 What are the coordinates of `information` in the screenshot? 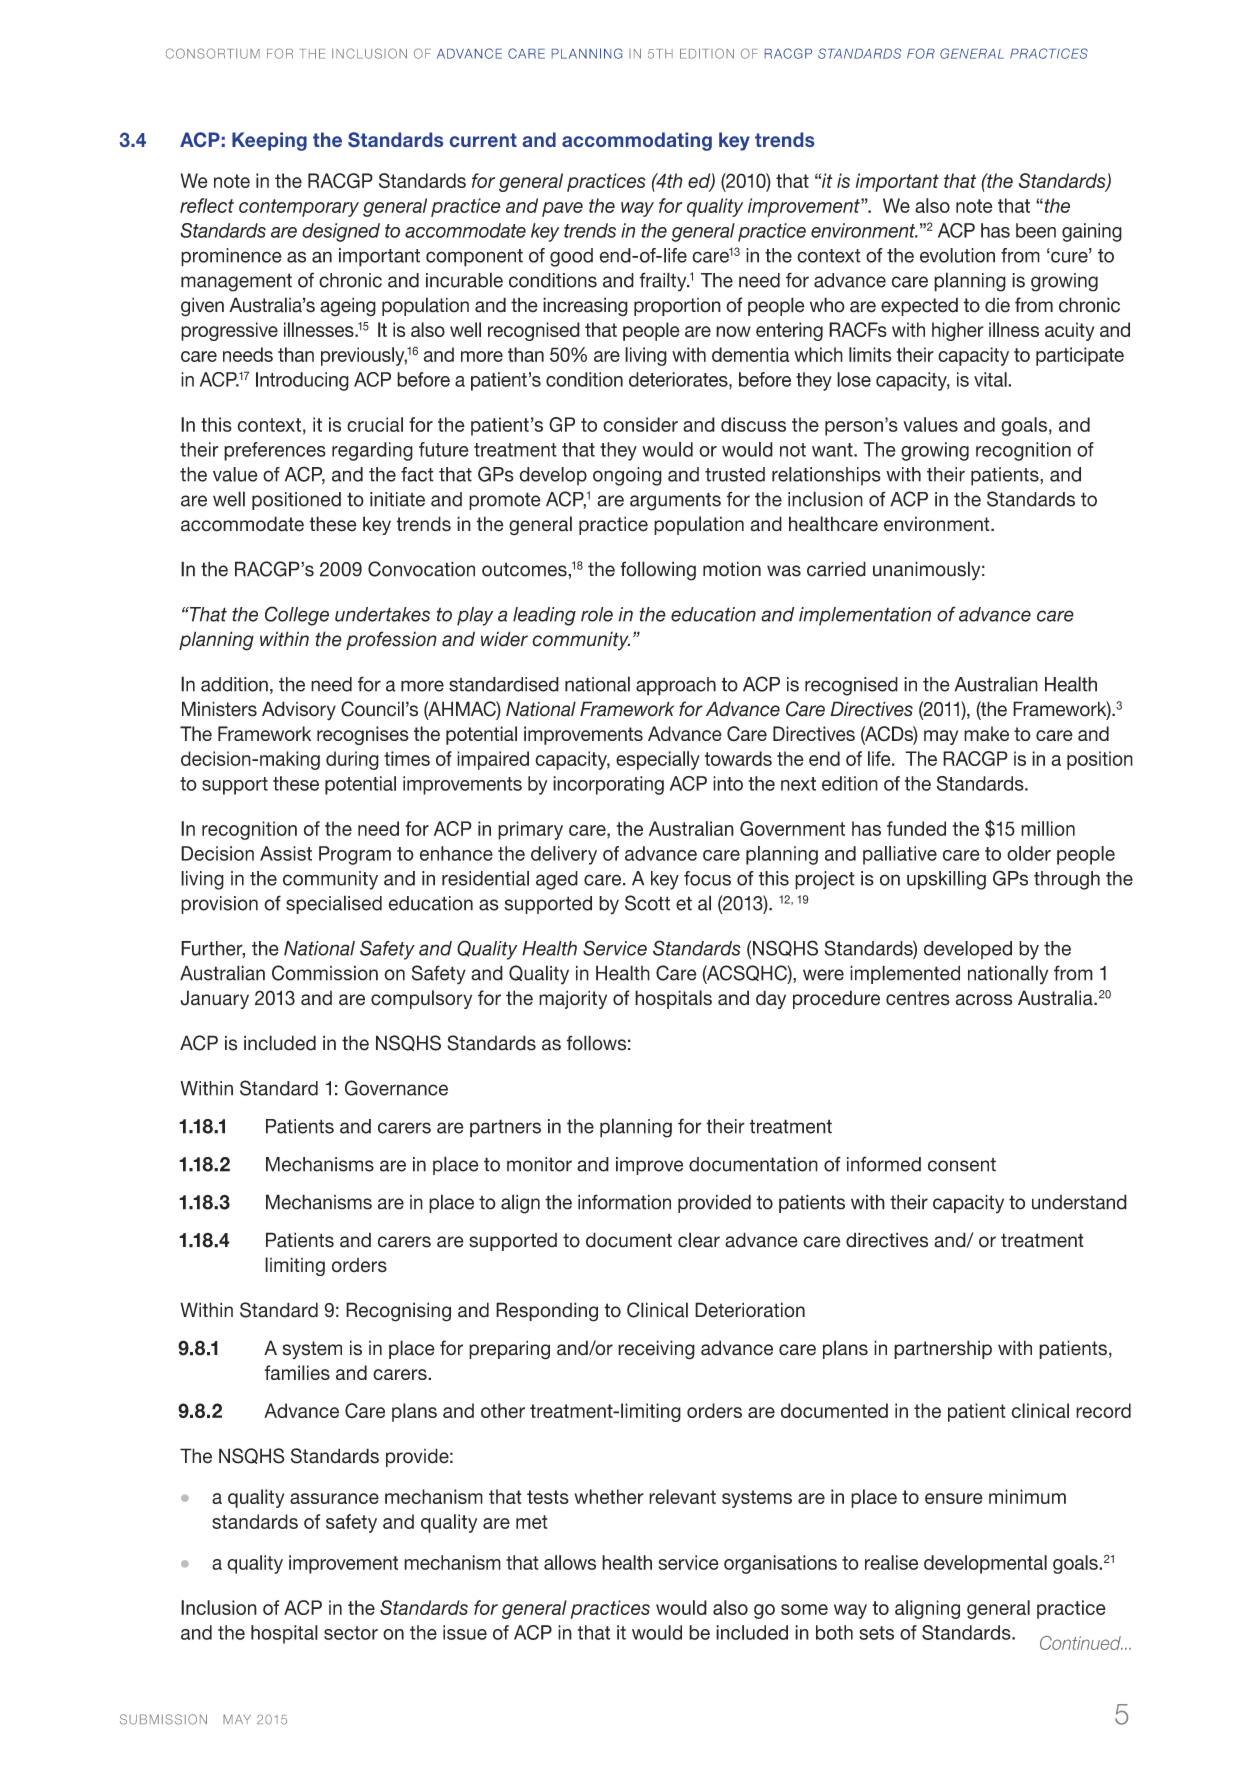 It's located at (624, 1202).
